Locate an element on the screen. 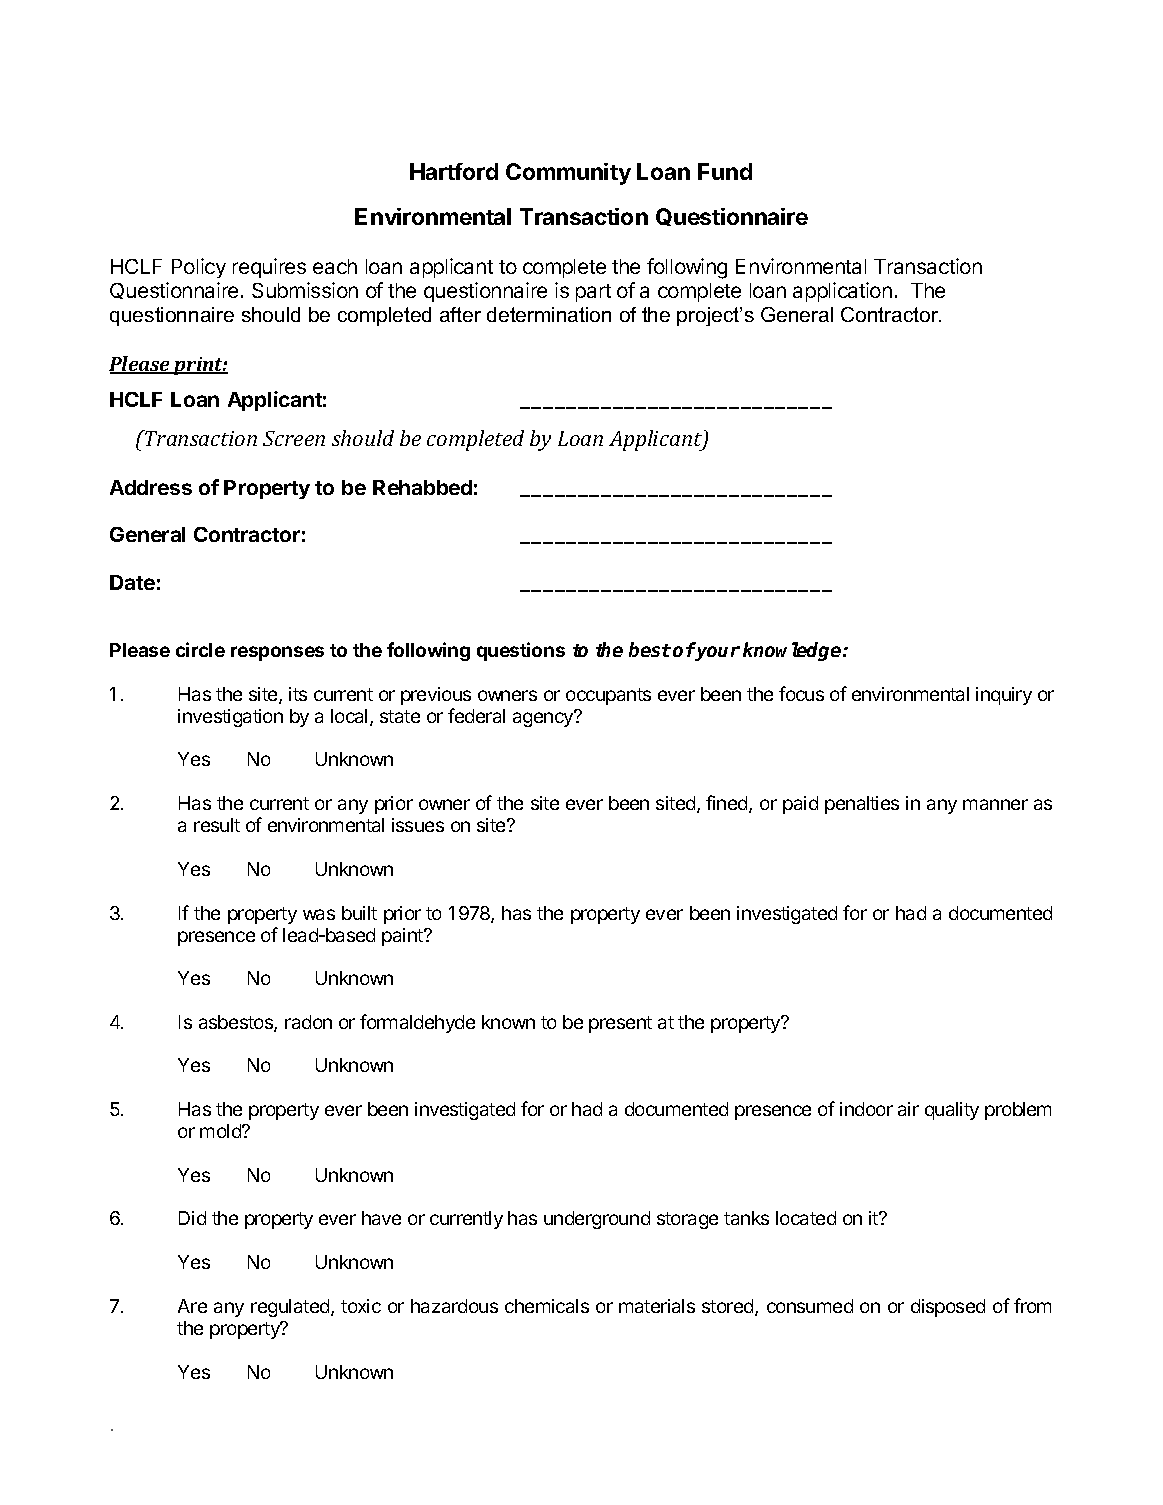 The image size is (1163, 1505). penalties is located at coordinates (862, 805).
